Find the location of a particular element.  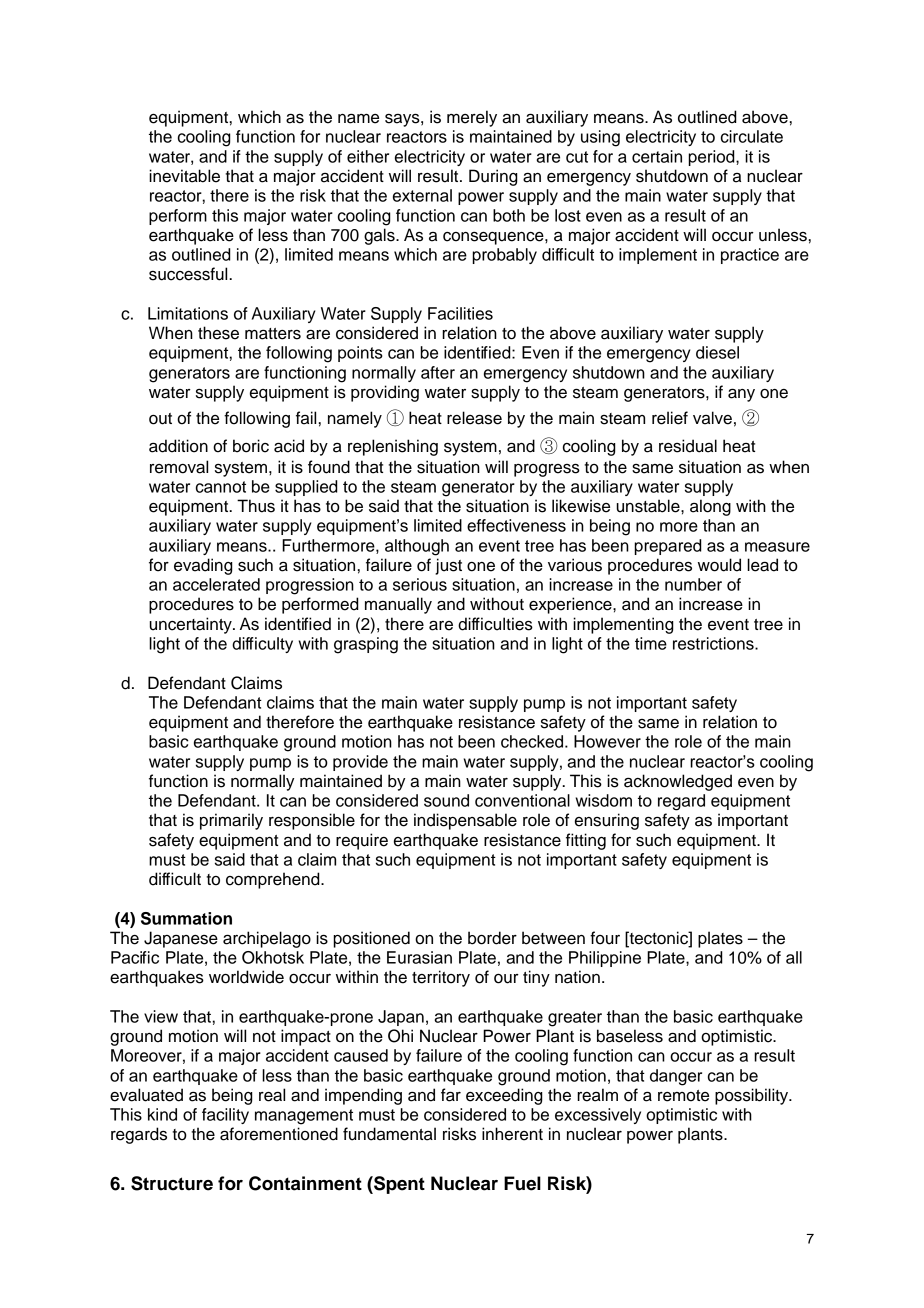

inherent is located at coordinates (512, 1134).
